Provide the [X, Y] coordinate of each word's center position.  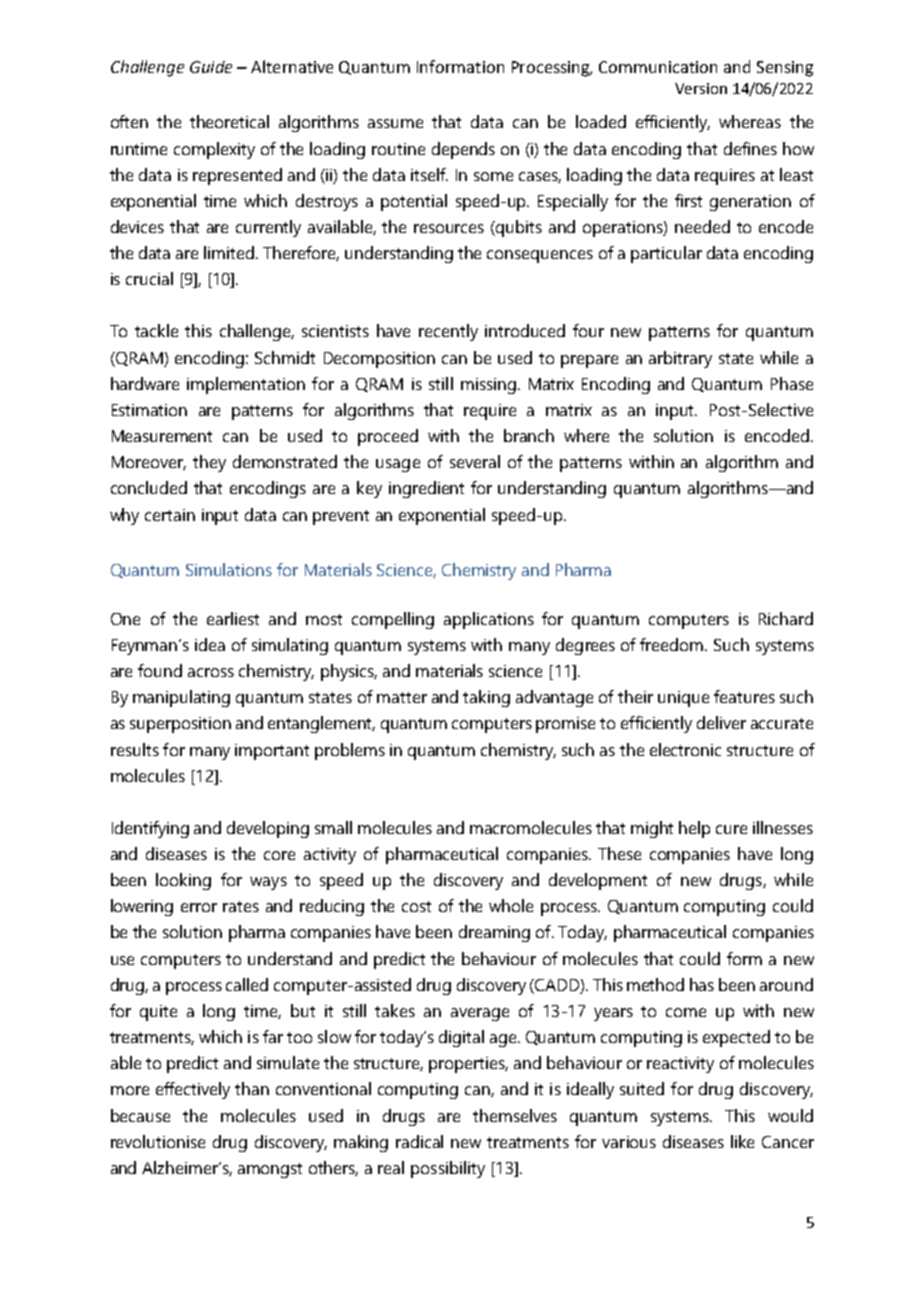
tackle [156, 330]
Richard [786, 618]
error [199, 907]
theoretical [229, 121]
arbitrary [680, 359]
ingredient [426, 489]
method [655, 984]
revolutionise [158, 1141]
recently [448, 332]
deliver [721, 722]
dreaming [494, 933]
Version [701, 88]
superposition [180, 725]
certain [170, 515]
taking [486, 698]
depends [463, 150]
